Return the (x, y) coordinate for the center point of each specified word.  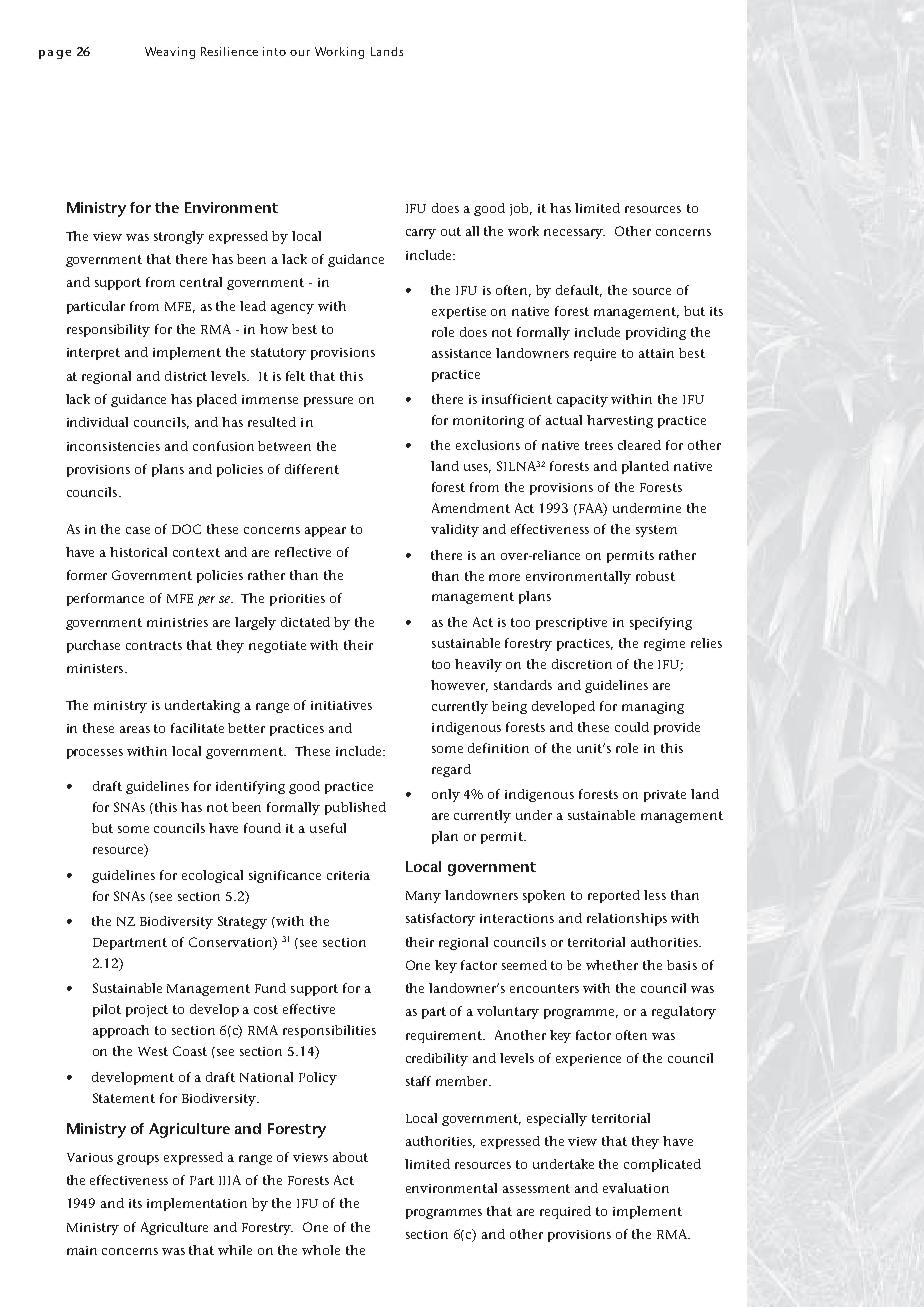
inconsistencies (113, 446)
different (312, 469)
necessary (574, 234)
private (665, 796)
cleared (639, 445)
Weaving (170, 53)
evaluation (636, 1188)
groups (138, 1160)
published (355, 808)
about (350, 1157)
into (274, 51)
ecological (212, 876)
